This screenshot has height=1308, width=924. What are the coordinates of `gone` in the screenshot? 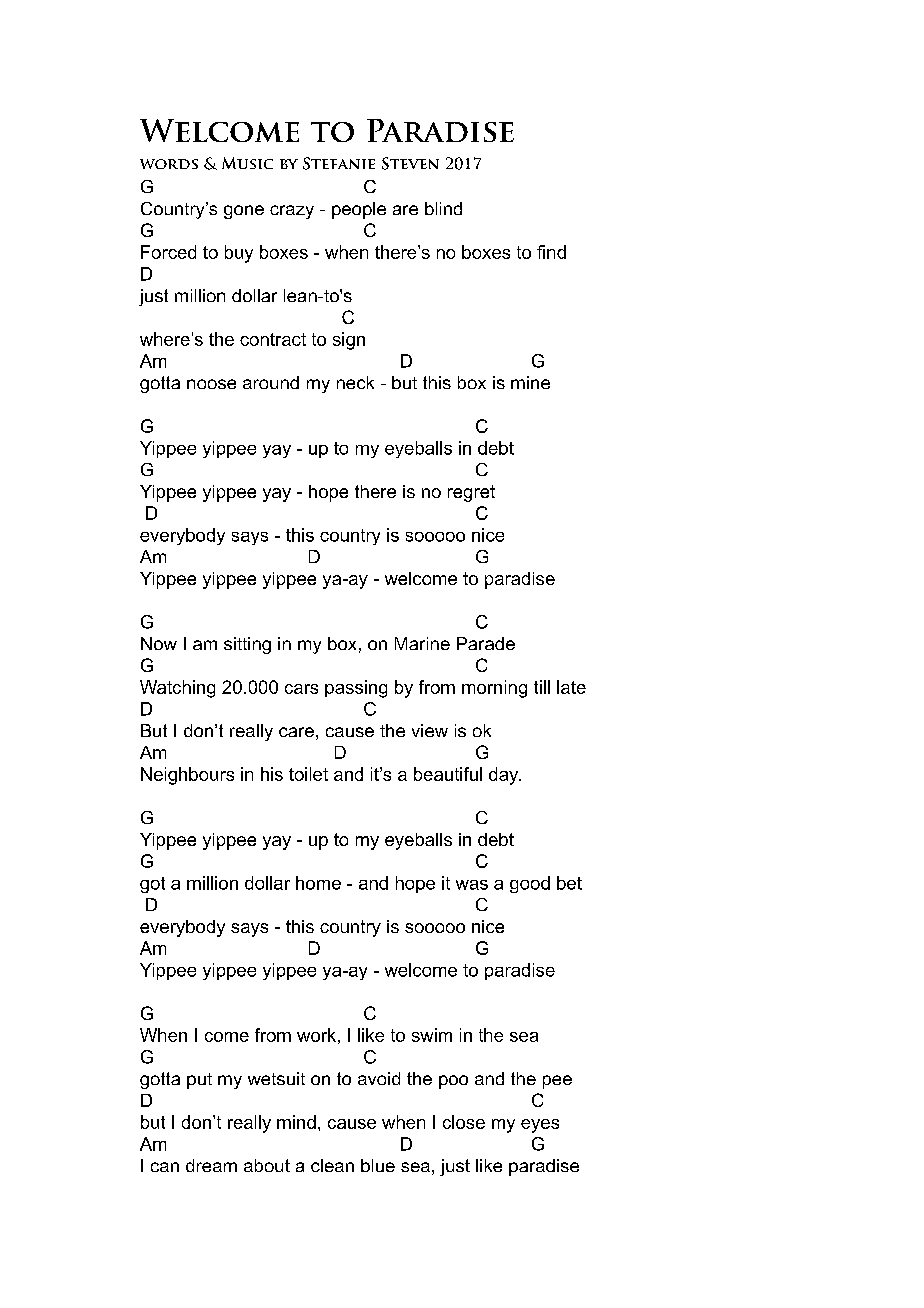 It's located at (244, 212).
